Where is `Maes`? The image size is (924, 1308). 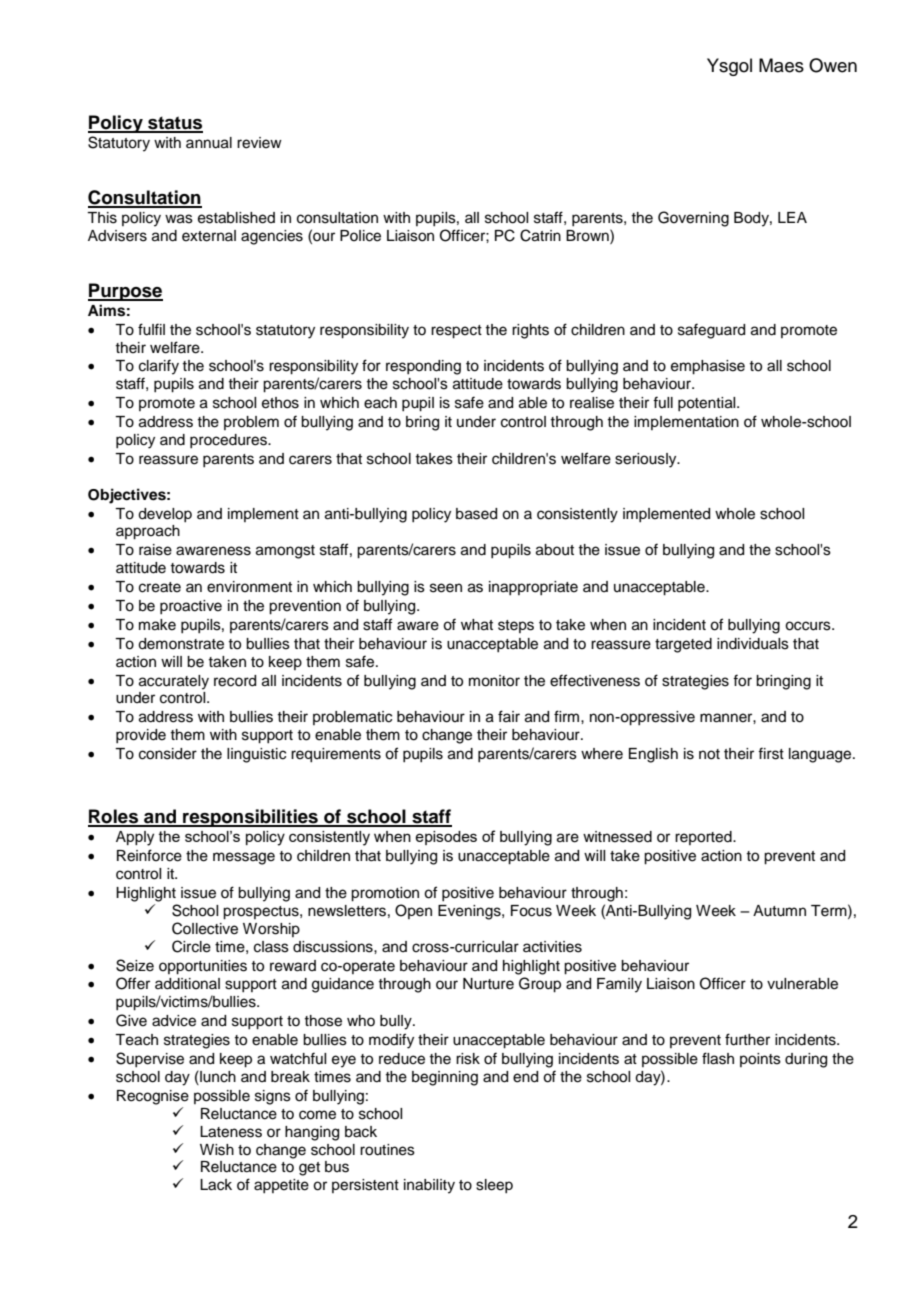
Maes is located at coordinates (781, 65).
